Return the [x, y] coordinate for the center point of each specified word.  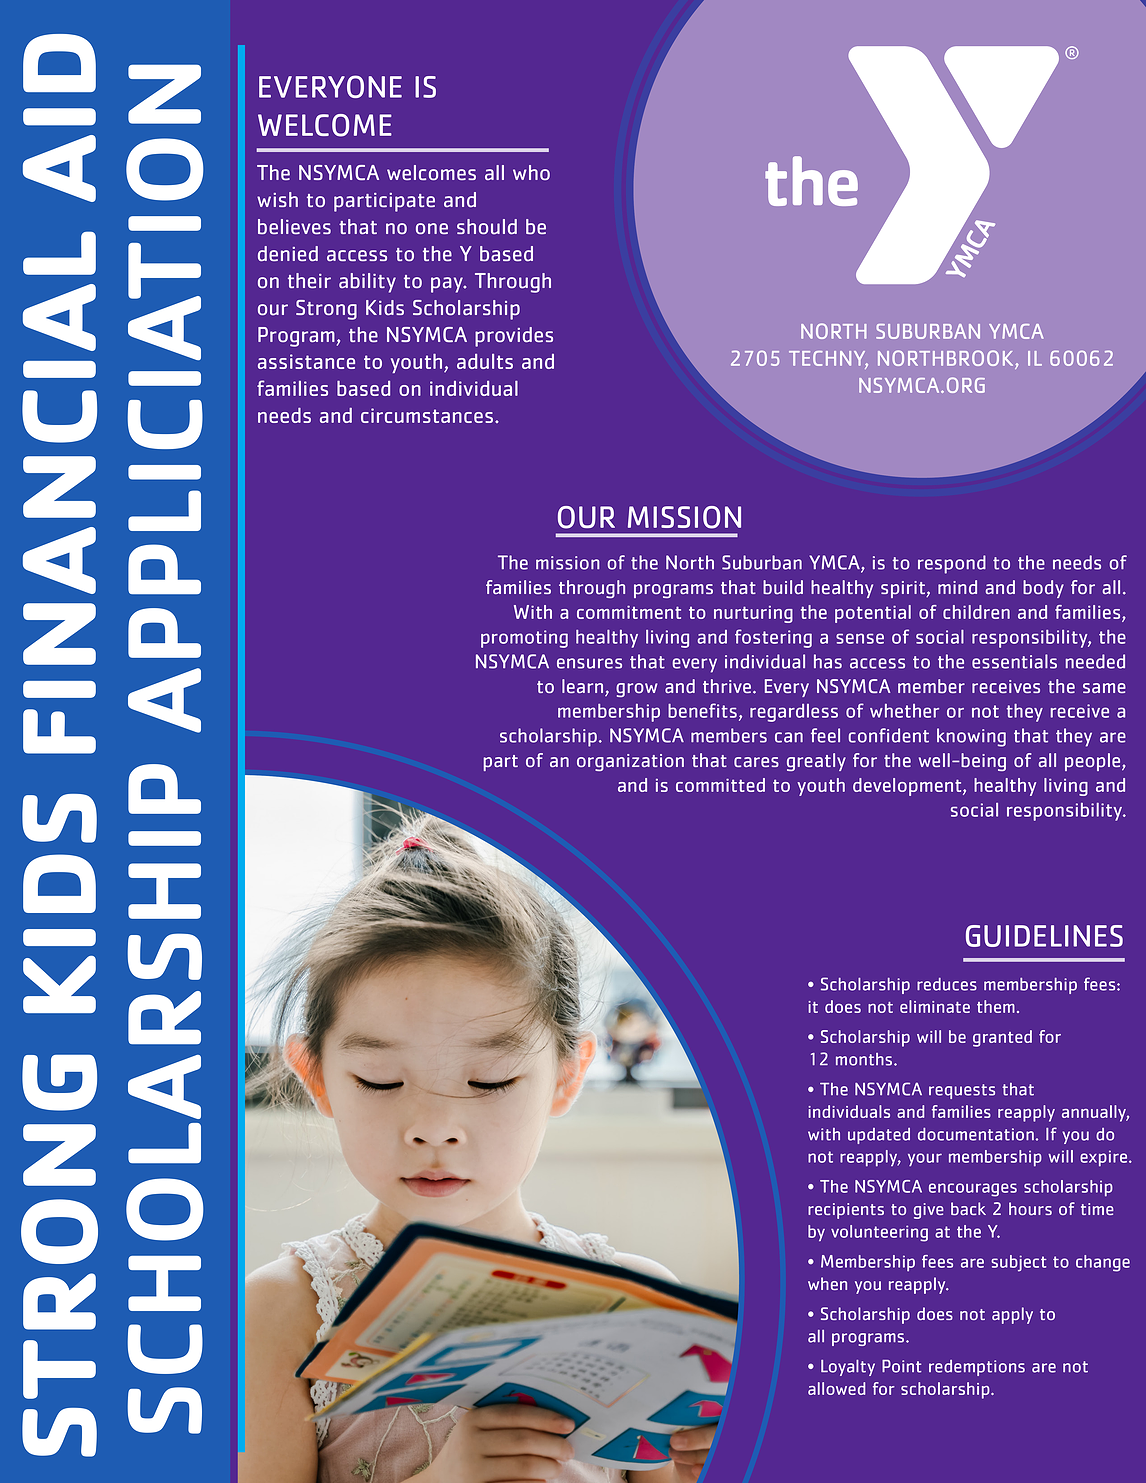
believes [294, 227]
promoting [524, 639]
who [531, 172]
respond [952, 564]
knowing [971, 737]
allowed [836, 1388]
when [827, 1283]
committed [720, 785]
